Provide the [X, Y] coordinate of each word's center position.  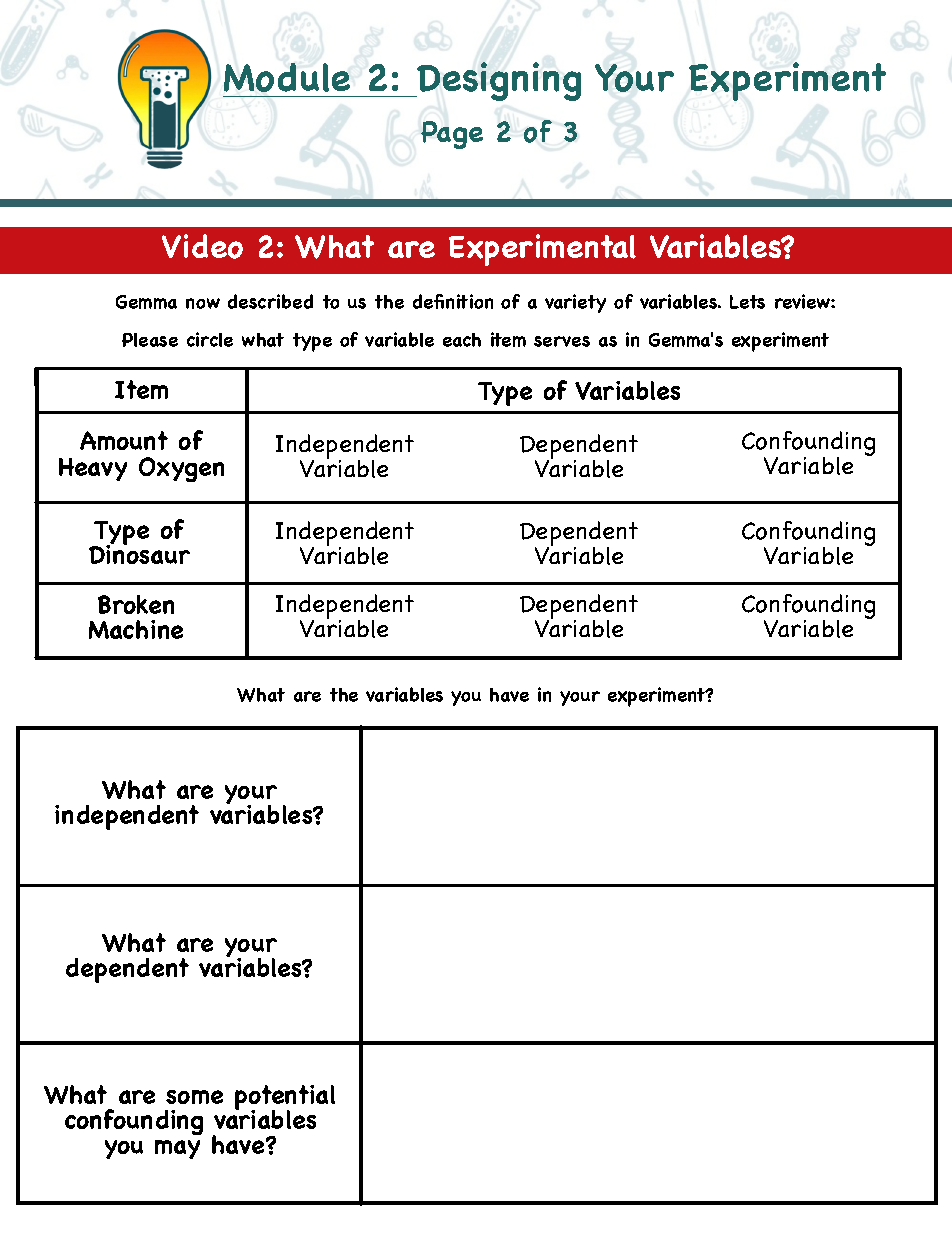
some [194, 1097]
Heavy [93, 469]
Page [452, 135]
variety [575, 303]
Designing [498, 81]
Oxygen [181, 469]
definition [453, 301]
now [203, 303]
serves [562, 341]
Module [287, 77]
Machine [136, 629]
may [177, 1149]
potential [285, 1099]
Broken [136, 604]
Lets [747, 302]
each [462, 340]
